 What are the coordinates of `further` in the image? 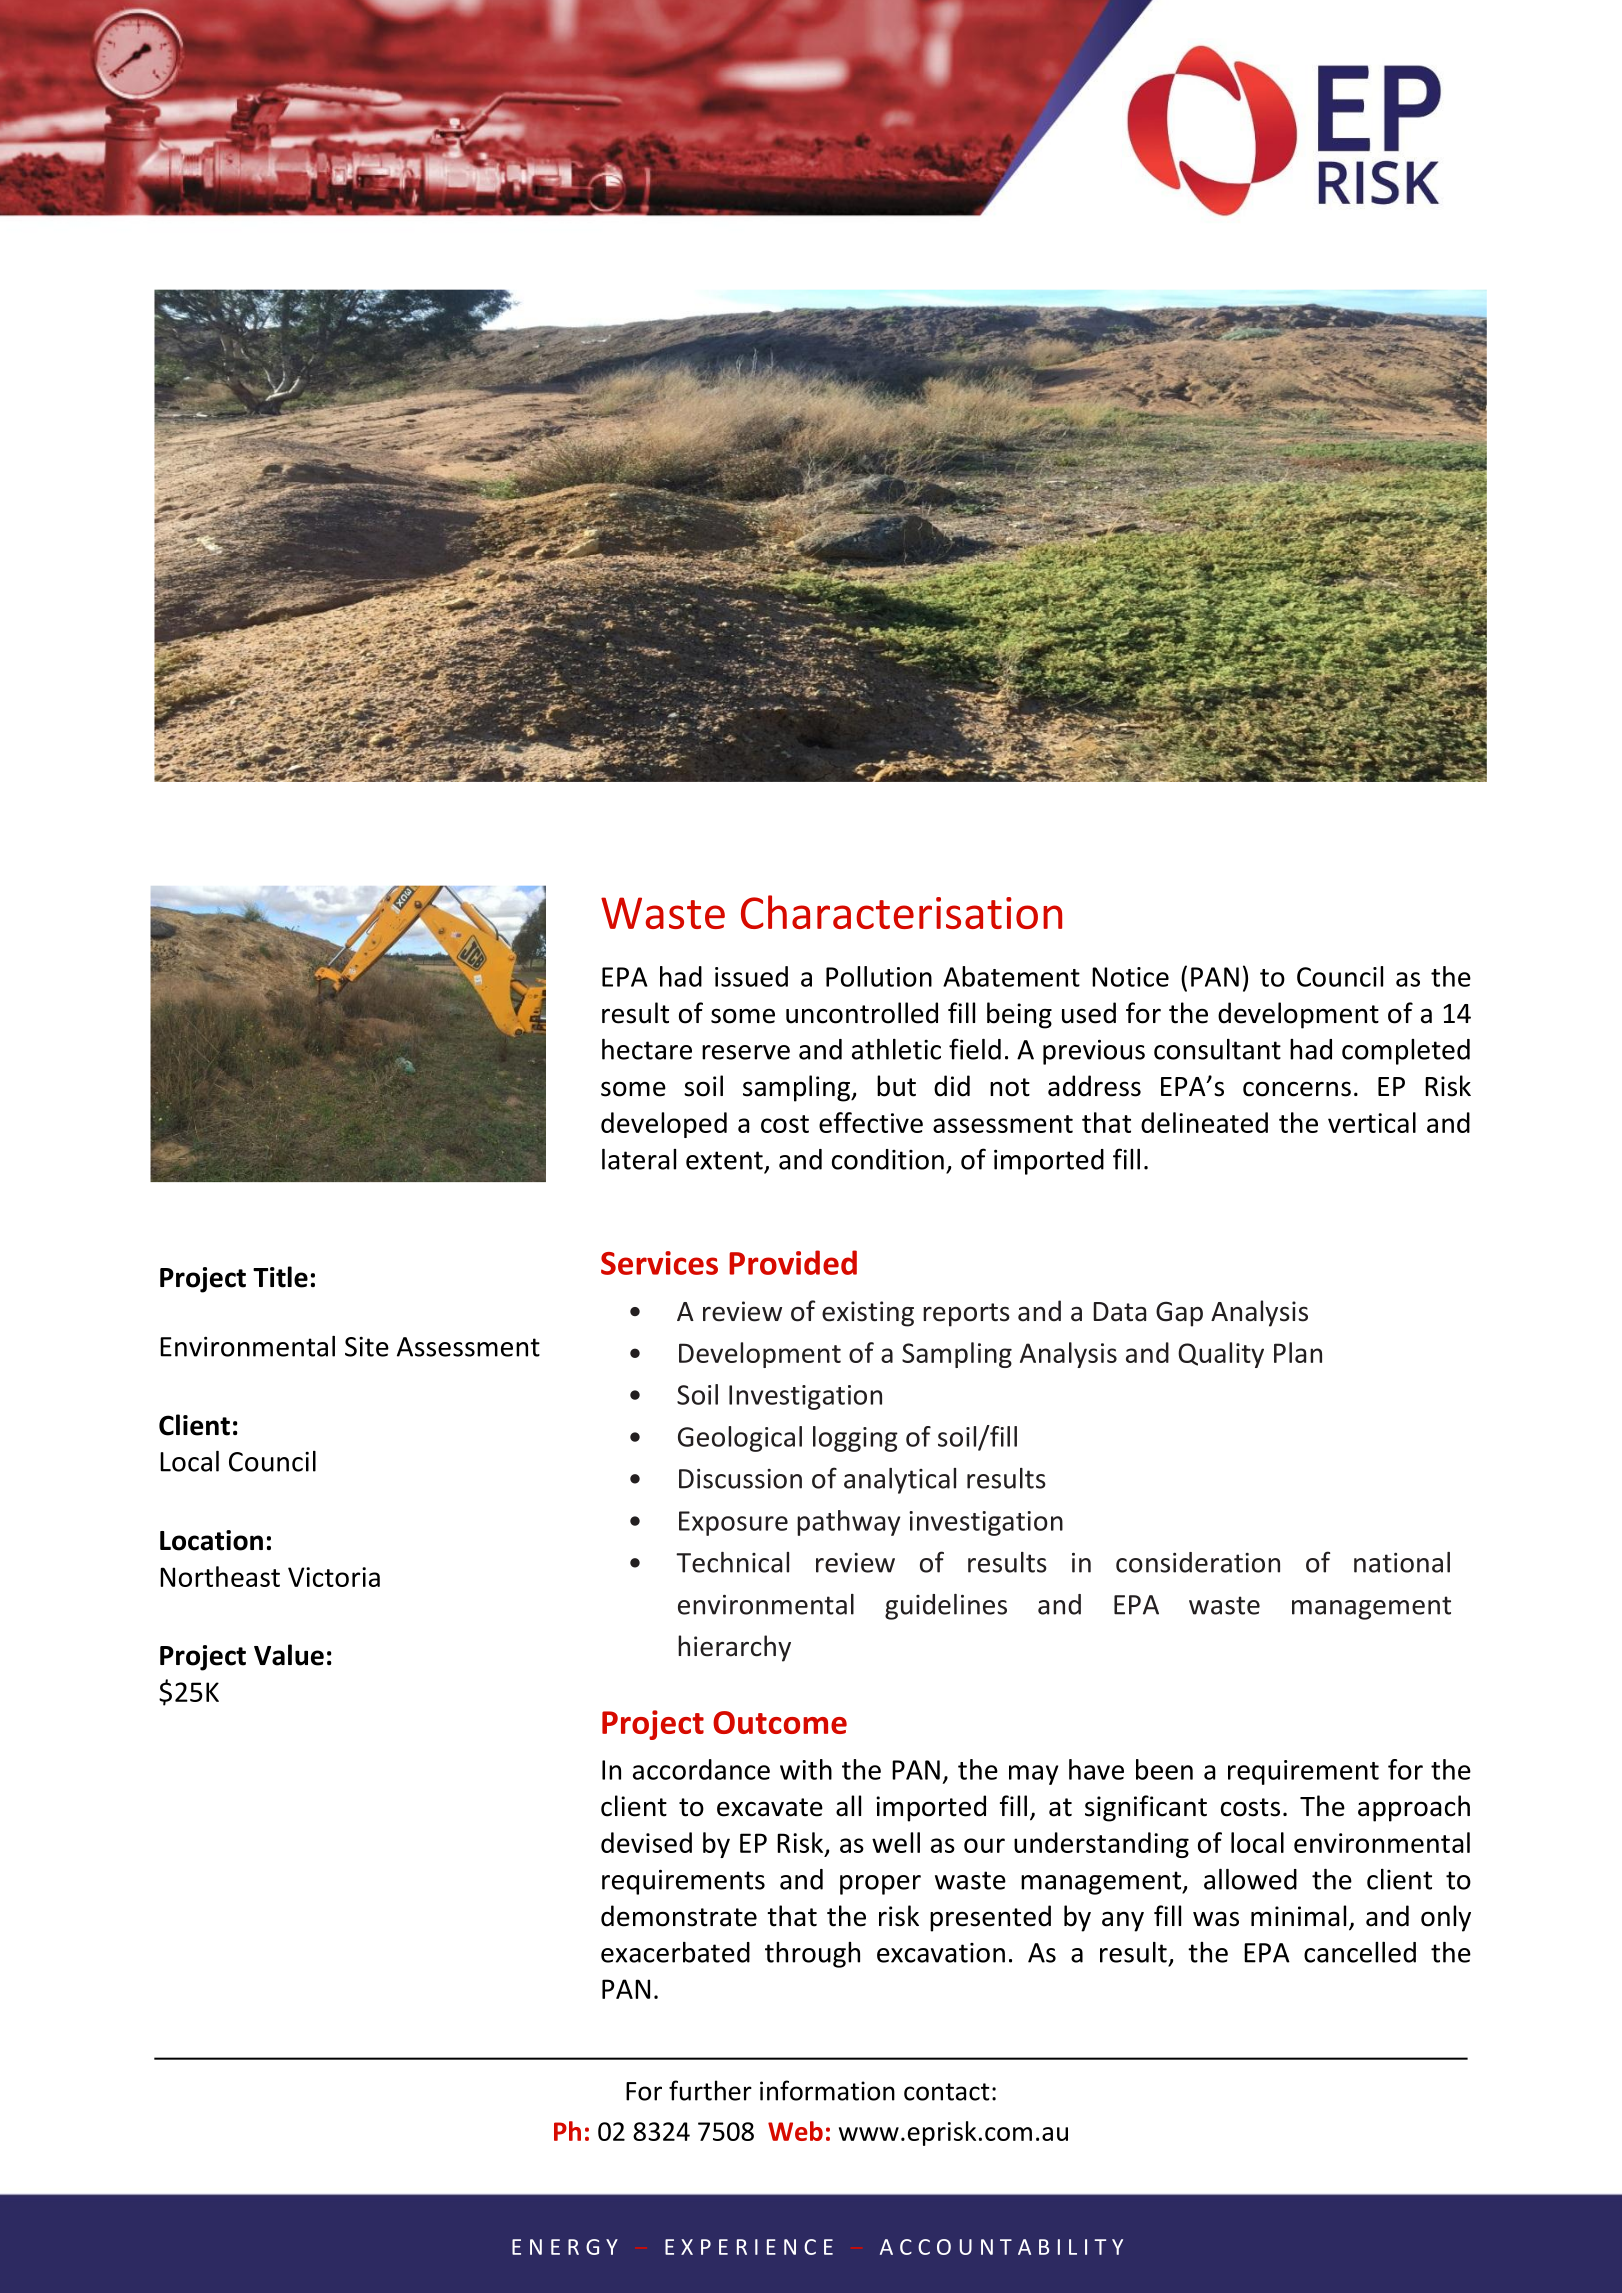 It's located at (710, 2090).
